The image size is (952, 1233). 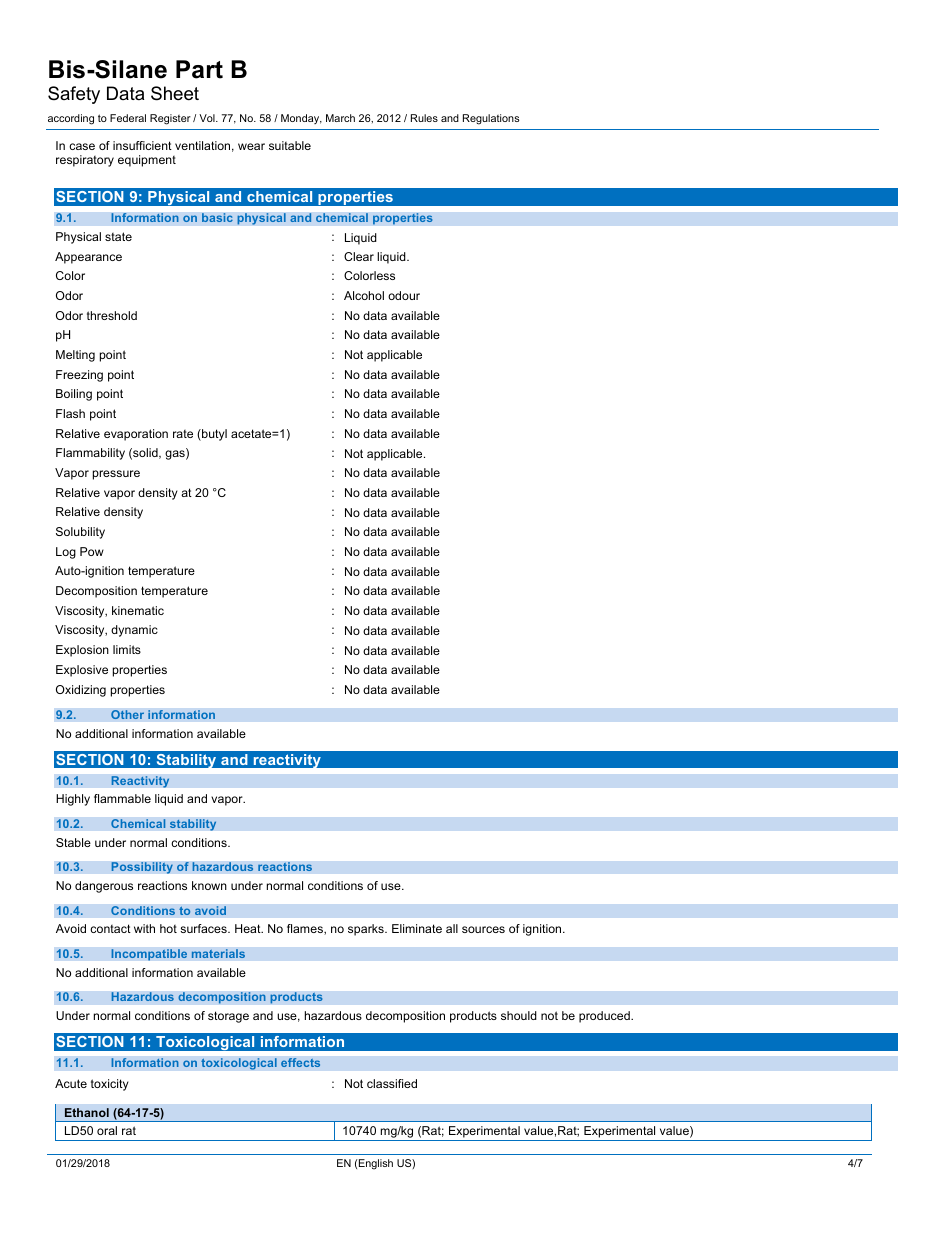 I want to click on sources, so click(x=483, y=929).
